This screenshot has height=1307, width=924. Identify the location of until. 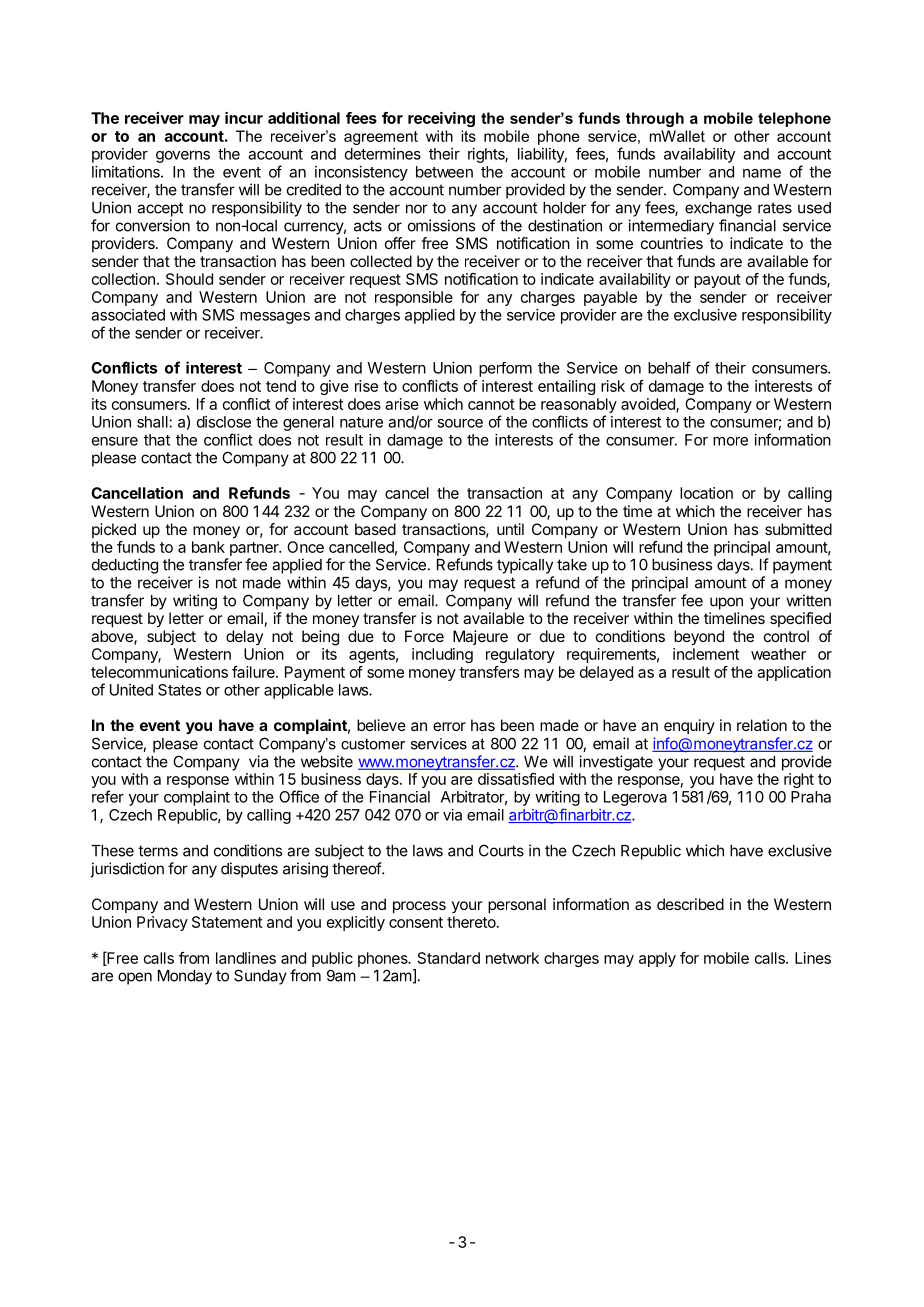
(510, 529).
